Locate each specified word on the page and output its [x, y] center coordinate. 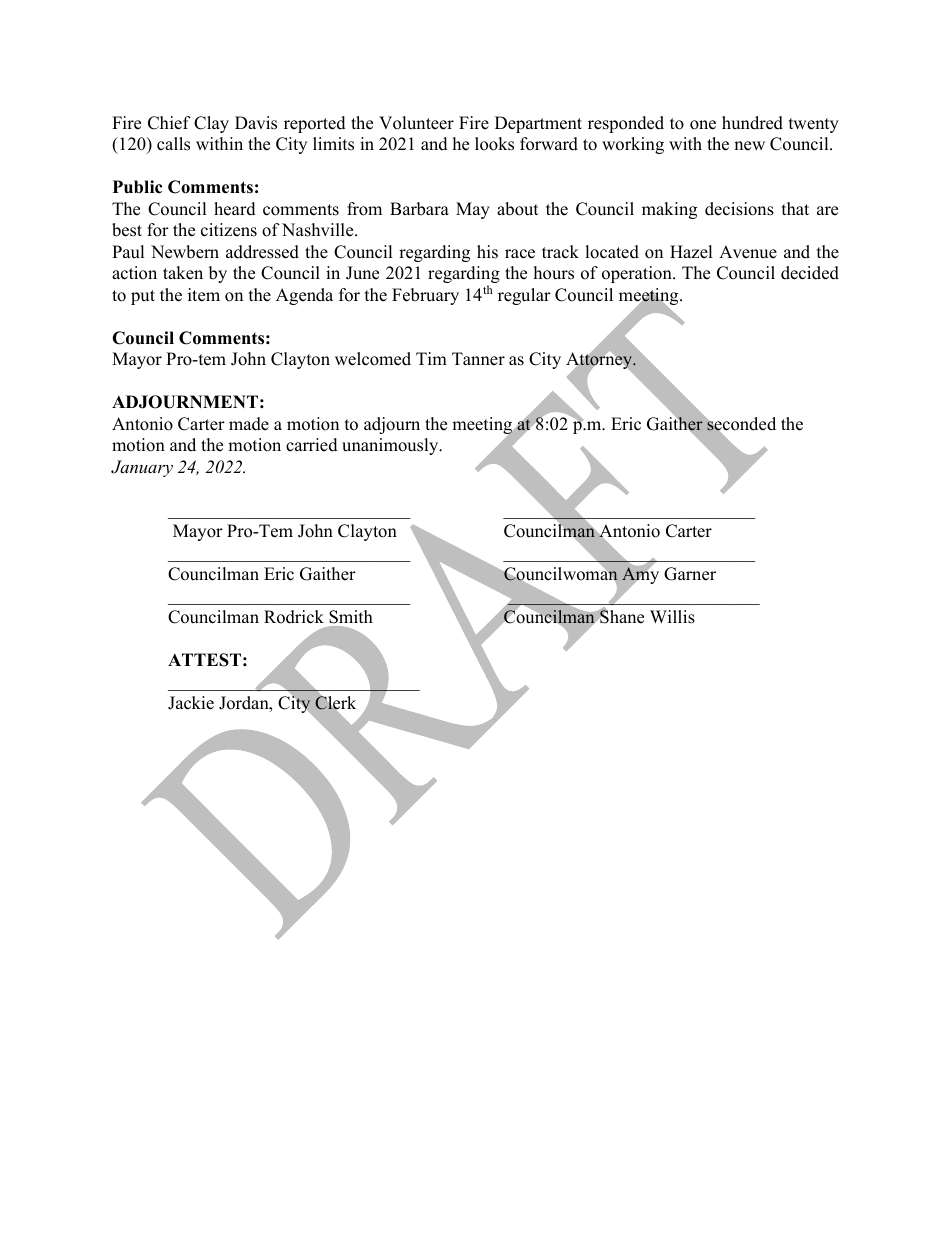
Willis [672, 617]
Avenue [748, 252]
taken [183, 273]
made [249, 424]
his [487, 252]
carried [312, 445]
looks [494, 144]
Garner [690, 574]
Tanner [478, 359]
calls [173, 144]
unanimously [391, 446]
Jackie [191, 703]
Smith [351, 617]
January [142, 468]
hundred [752, 123]
